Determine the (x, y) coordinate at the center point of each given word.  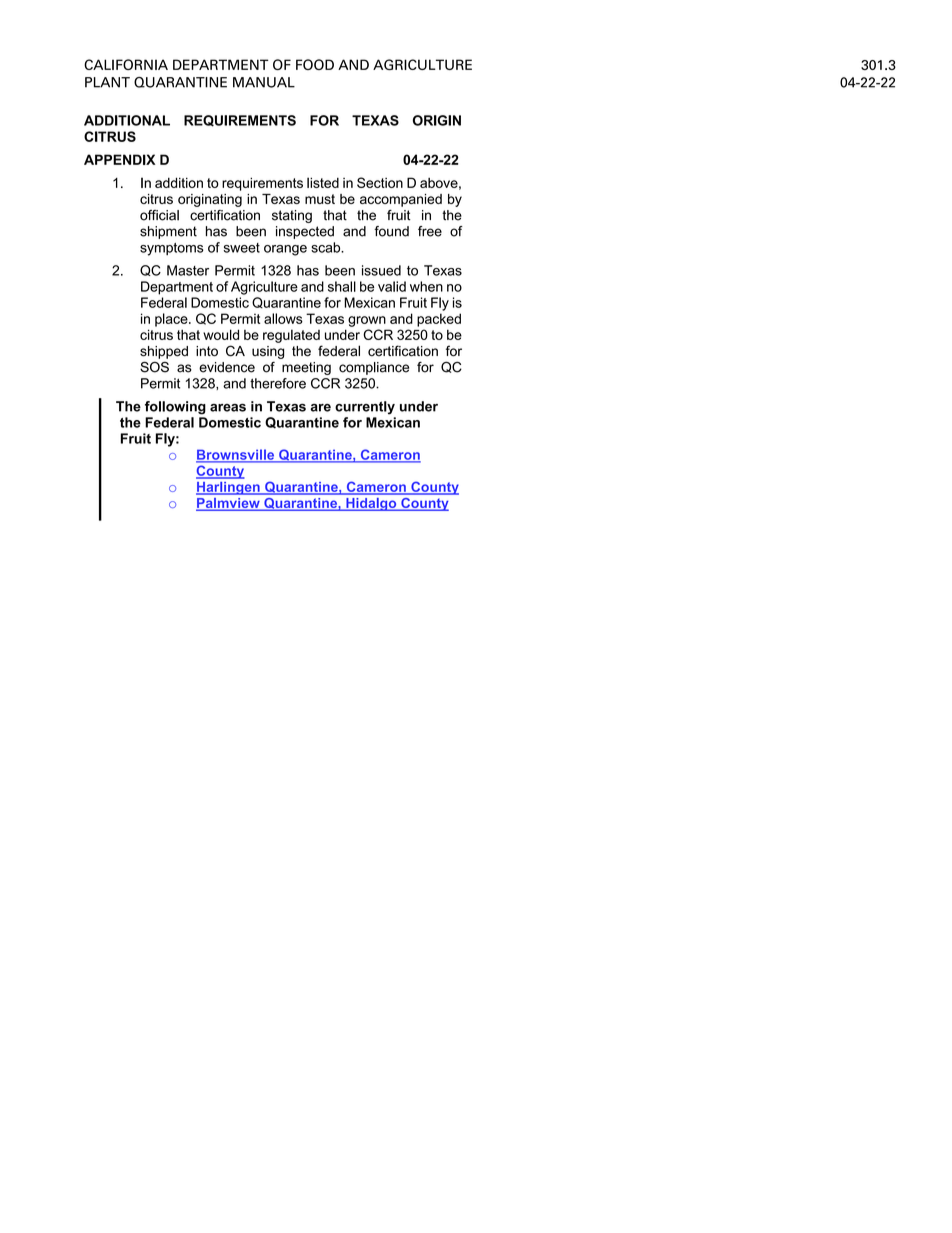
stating (292, 216)
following (175, 408)
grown (367, 321)
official (159, 215)
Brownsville (236, 455)
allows (283, 318)
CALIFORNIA (126, 64)
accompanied (401, 200)
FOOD (315, 64)
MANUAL (264, 82)
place (172, 320)
